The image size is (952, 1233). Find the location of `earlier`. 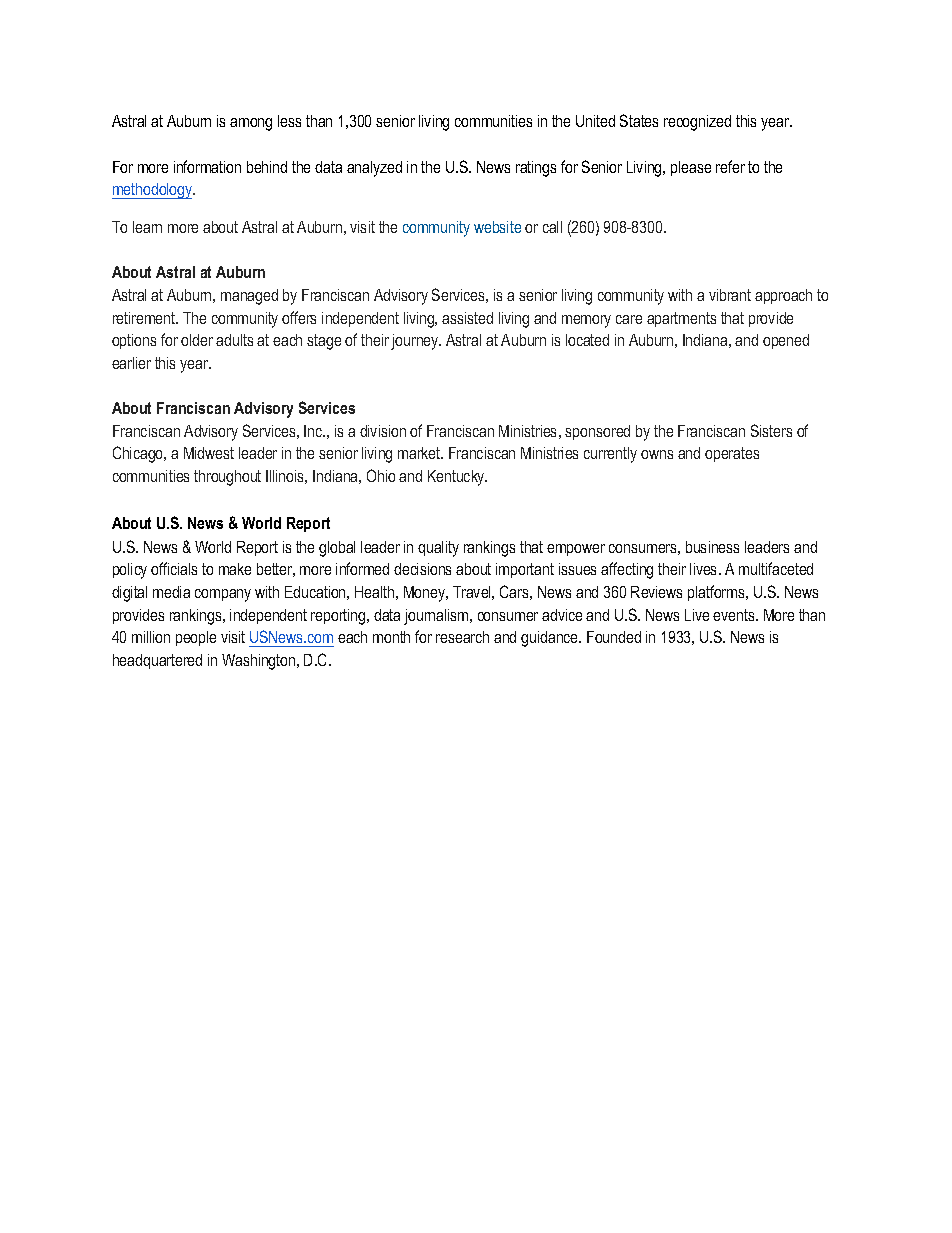

earlier is located at coordinates (131, 363).
